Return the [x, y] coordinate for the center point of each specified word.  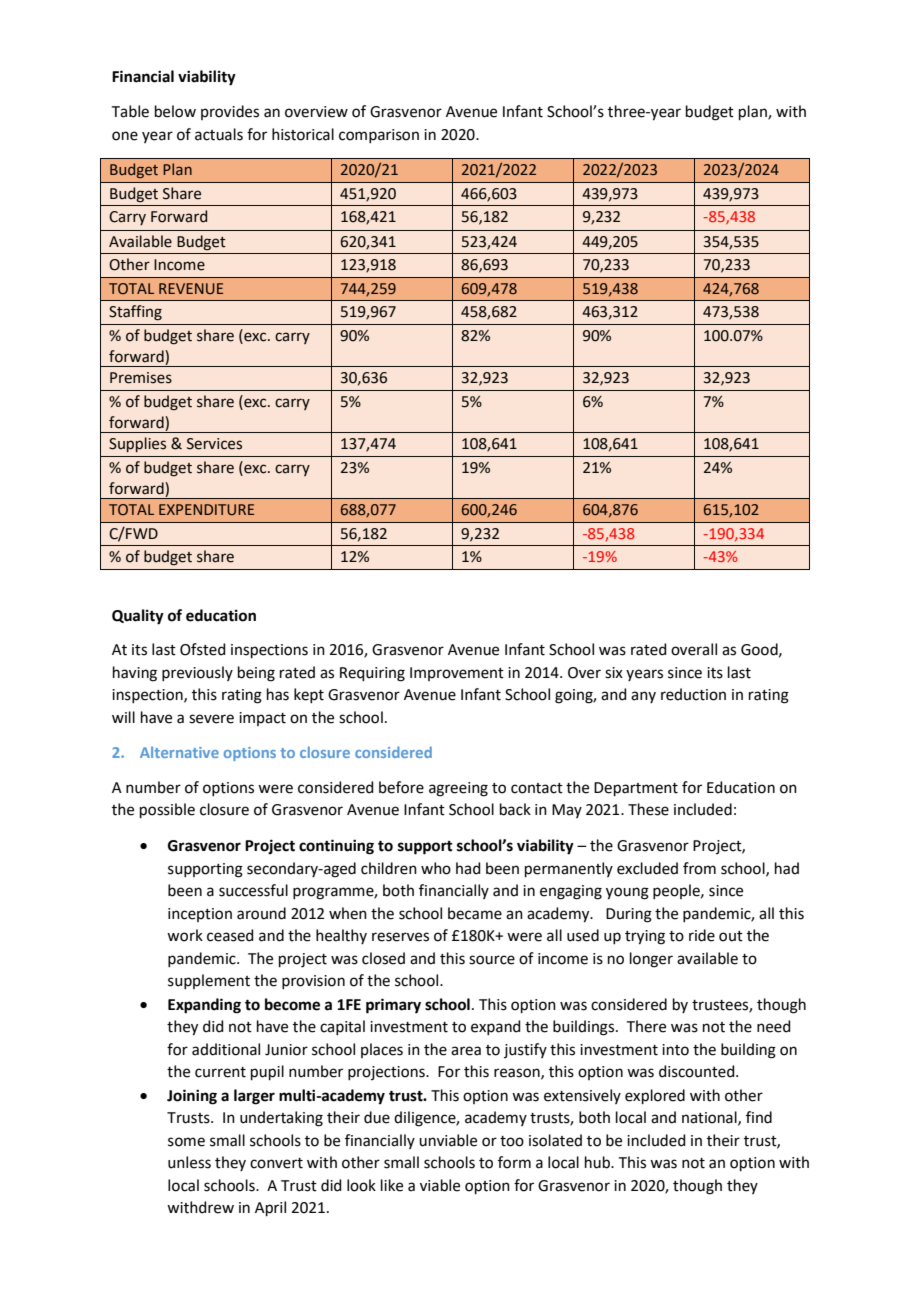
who [436, 868]
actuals [219, 134]
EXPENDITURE [206, 510]
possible [167, 810]
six [614, 673]
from [699, 868]
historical [303, 134]
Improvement [457, 674]
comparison [379, 136]
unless [189, 1162]
